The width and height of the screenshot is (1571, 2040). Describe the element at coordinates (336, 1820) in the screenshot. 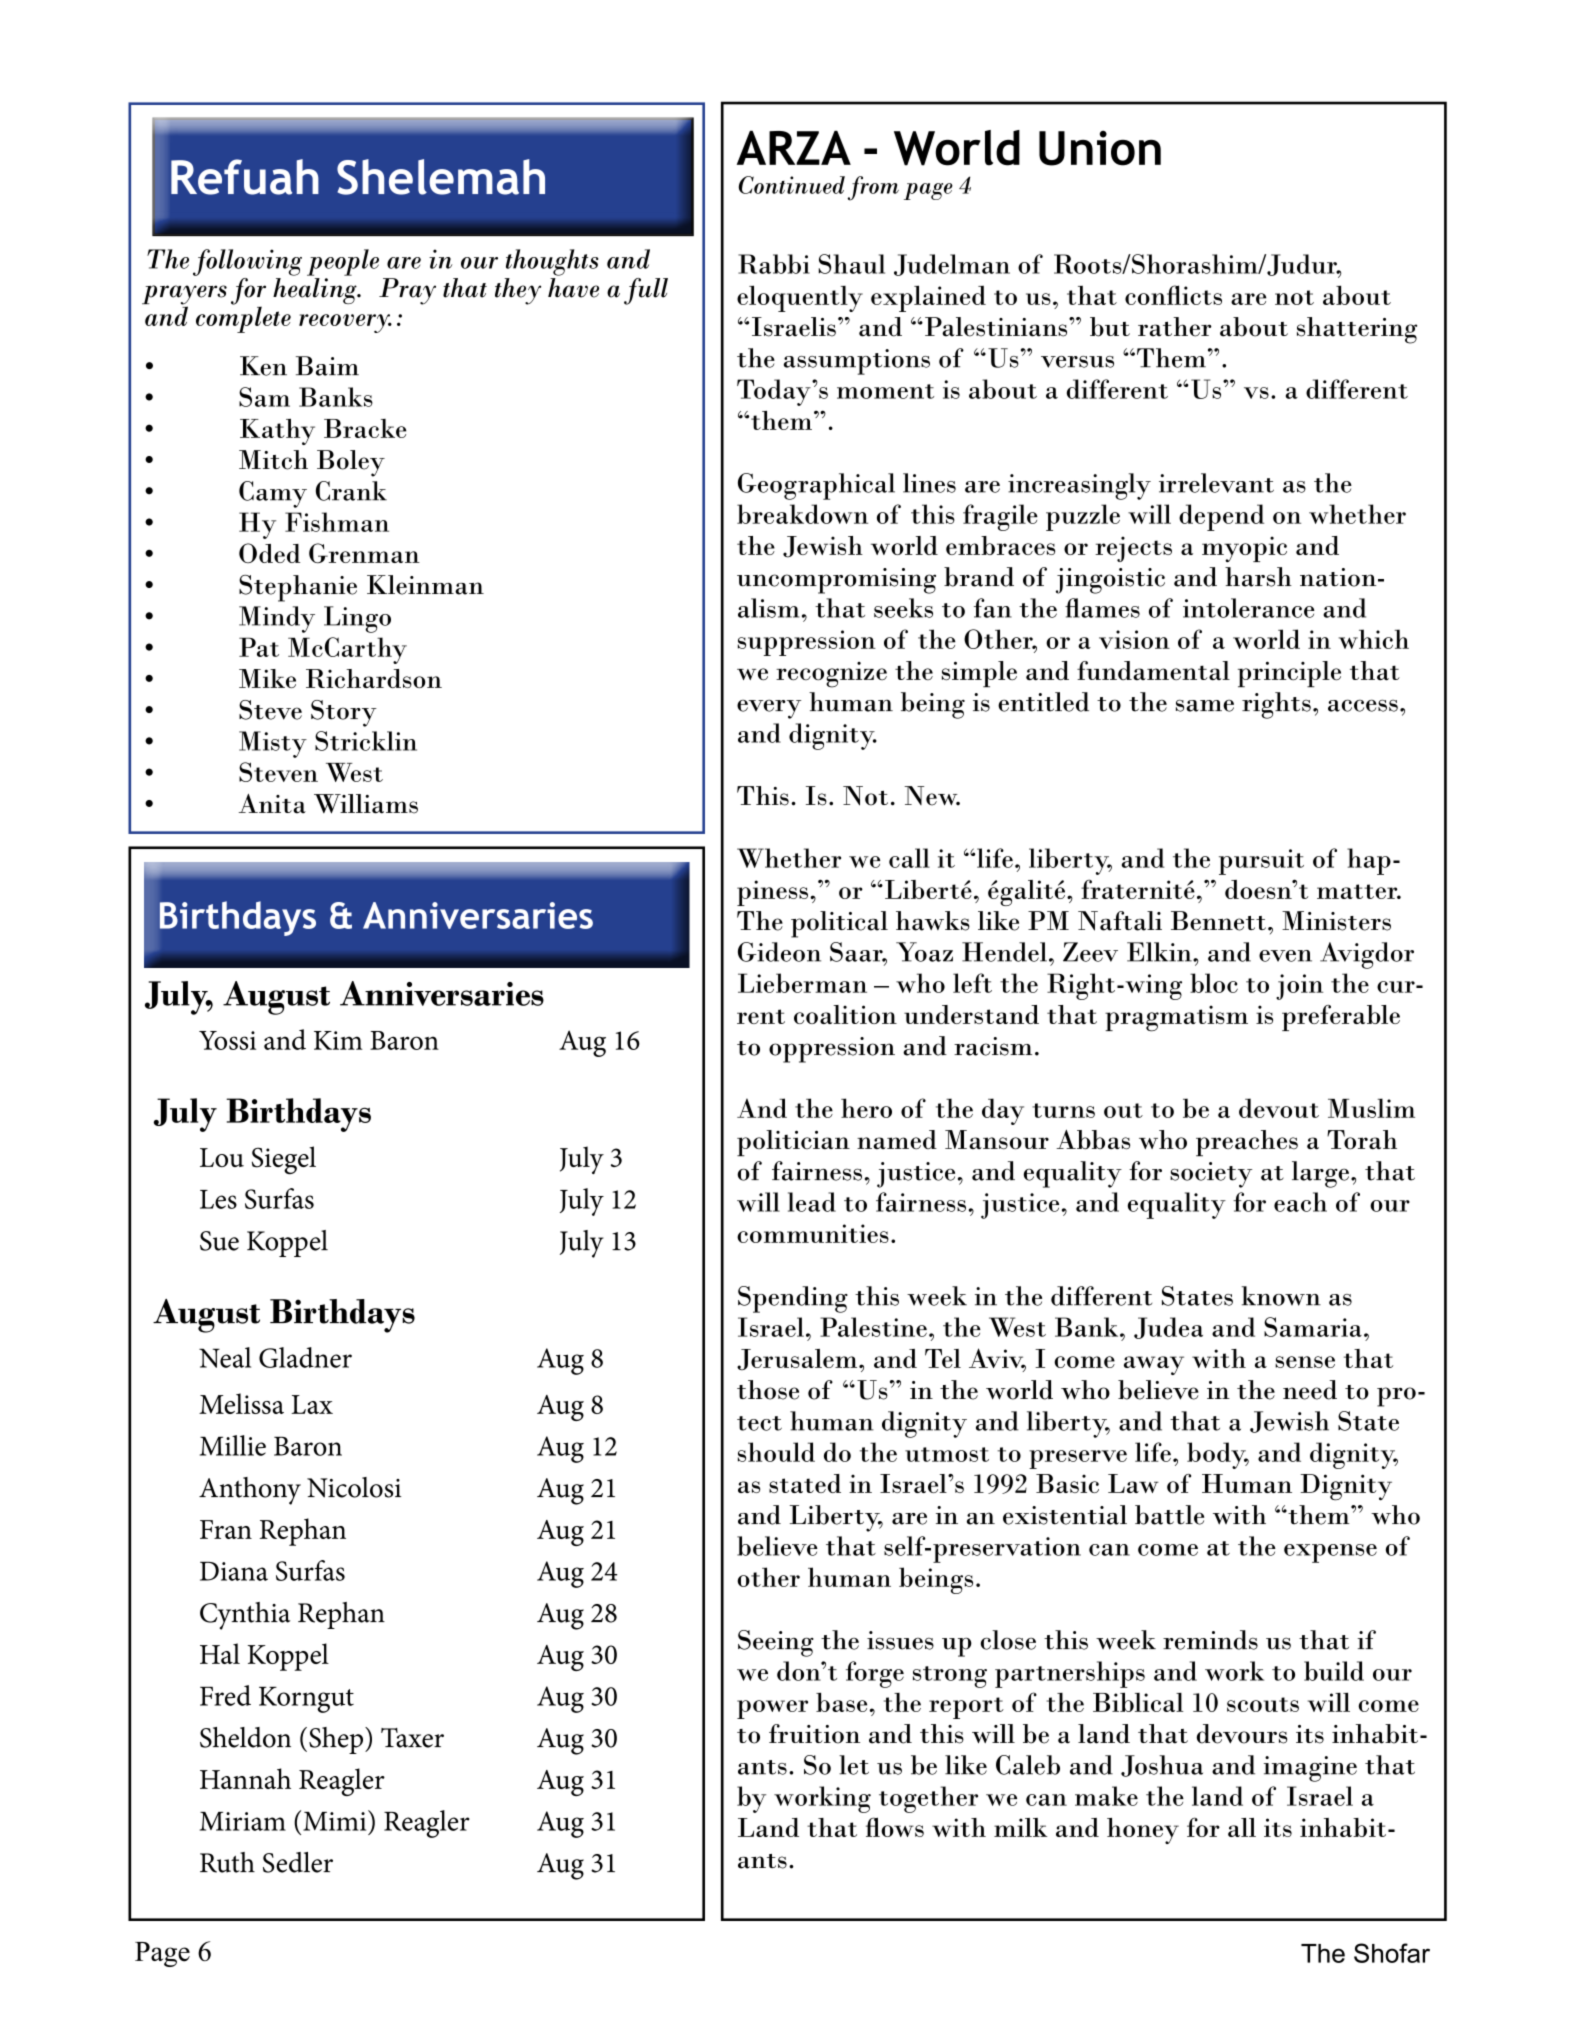

I see `Mimi` at that location.
